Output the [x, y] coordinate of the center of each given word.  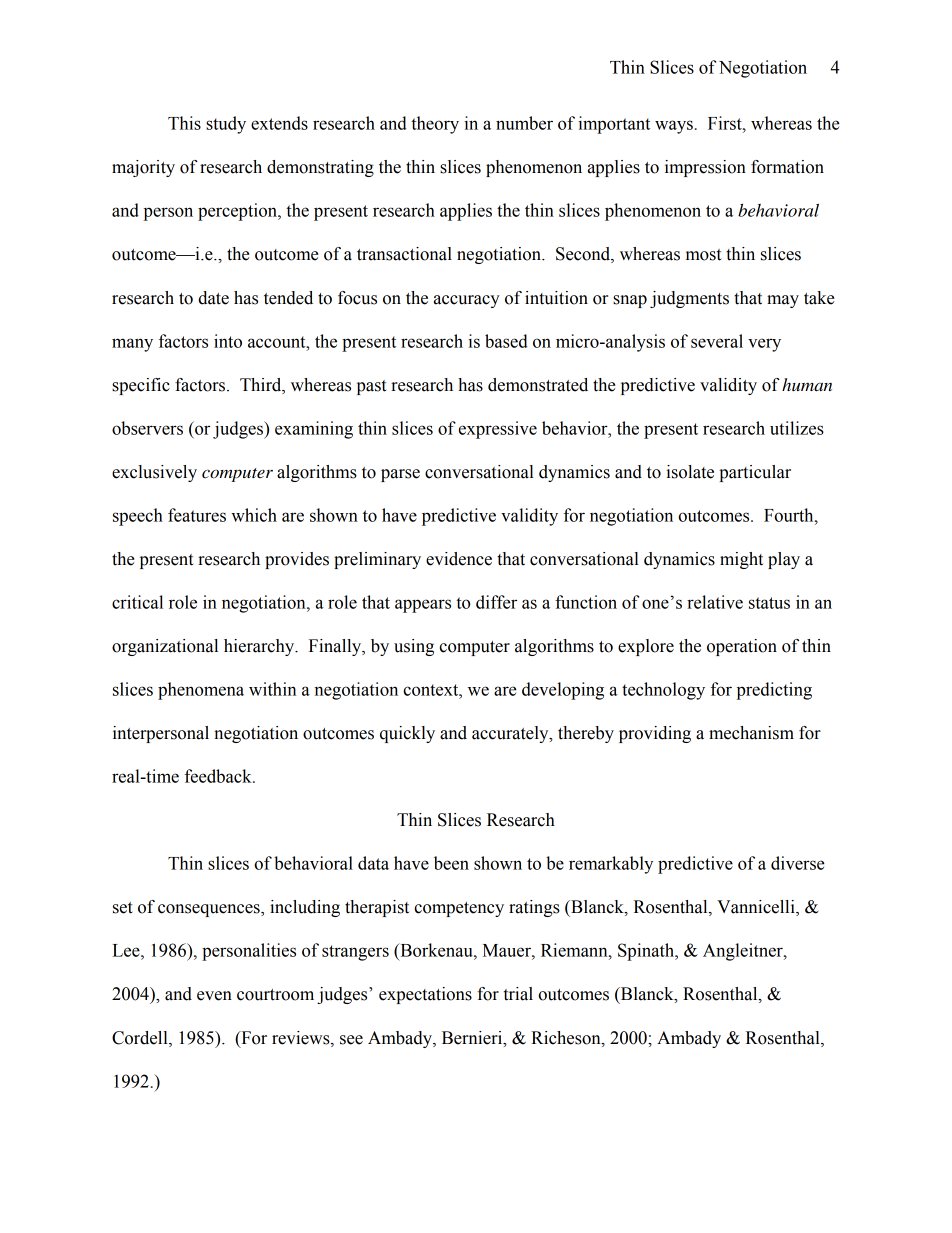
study [226, 125]
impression [705, 168]
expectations [425, 995]
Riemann [575, 950]
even [214, 996]
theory [435, 125]
